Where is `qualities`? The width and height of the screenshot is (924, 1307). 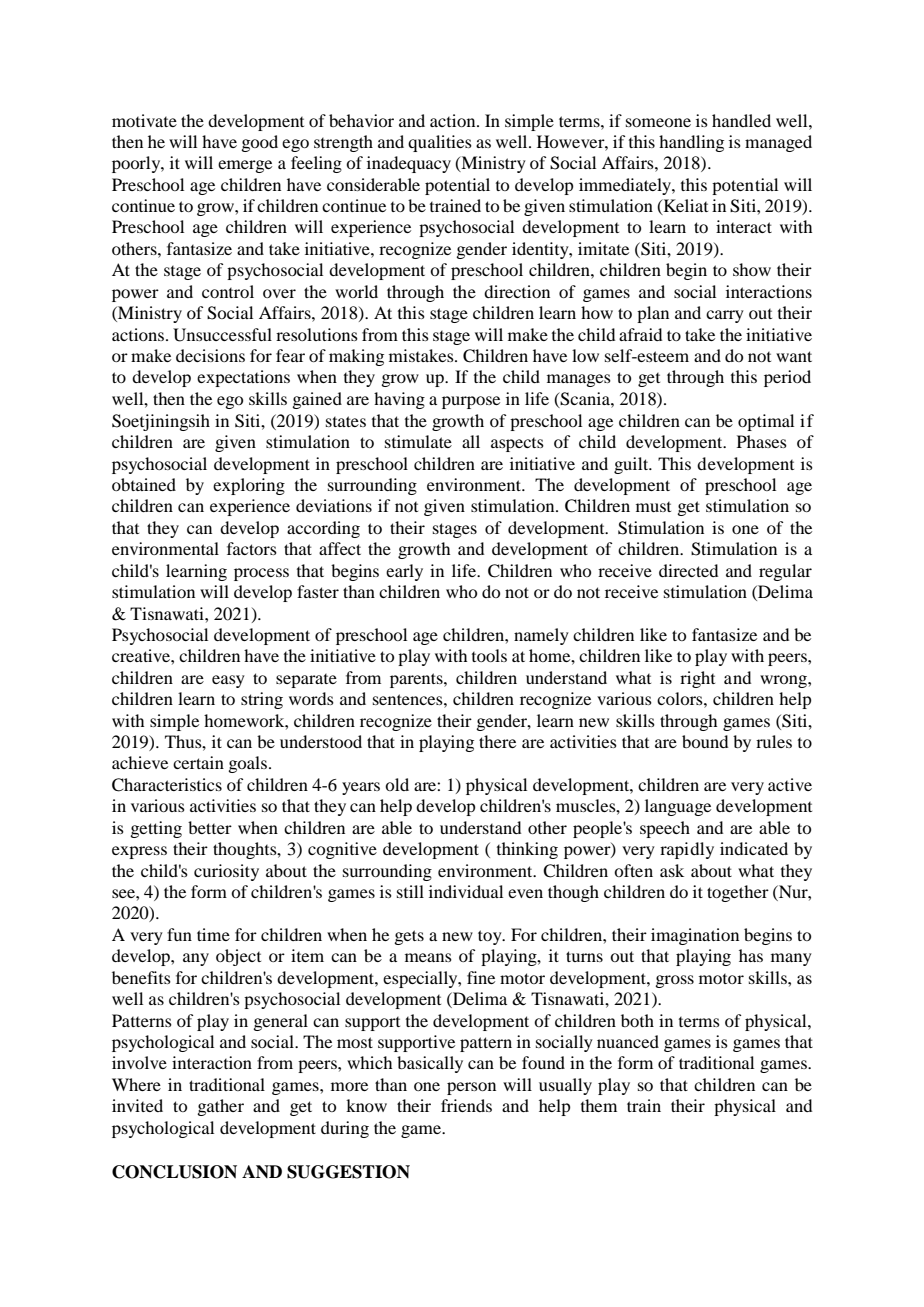
qualities is located at coordinates (440, 143).
